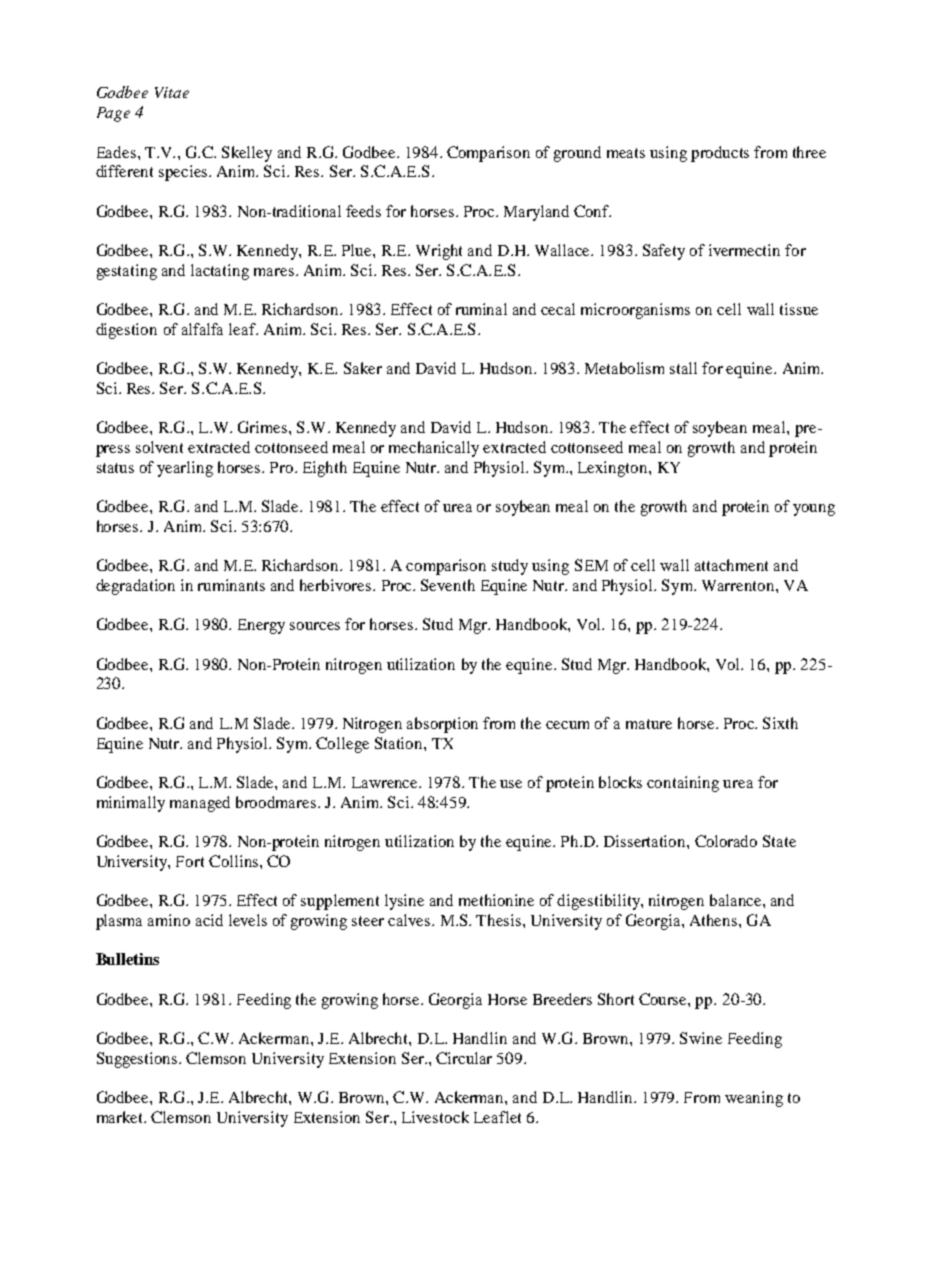 The image size is (952, 1272). I want to click on alfalfa, so click(202, 329).
